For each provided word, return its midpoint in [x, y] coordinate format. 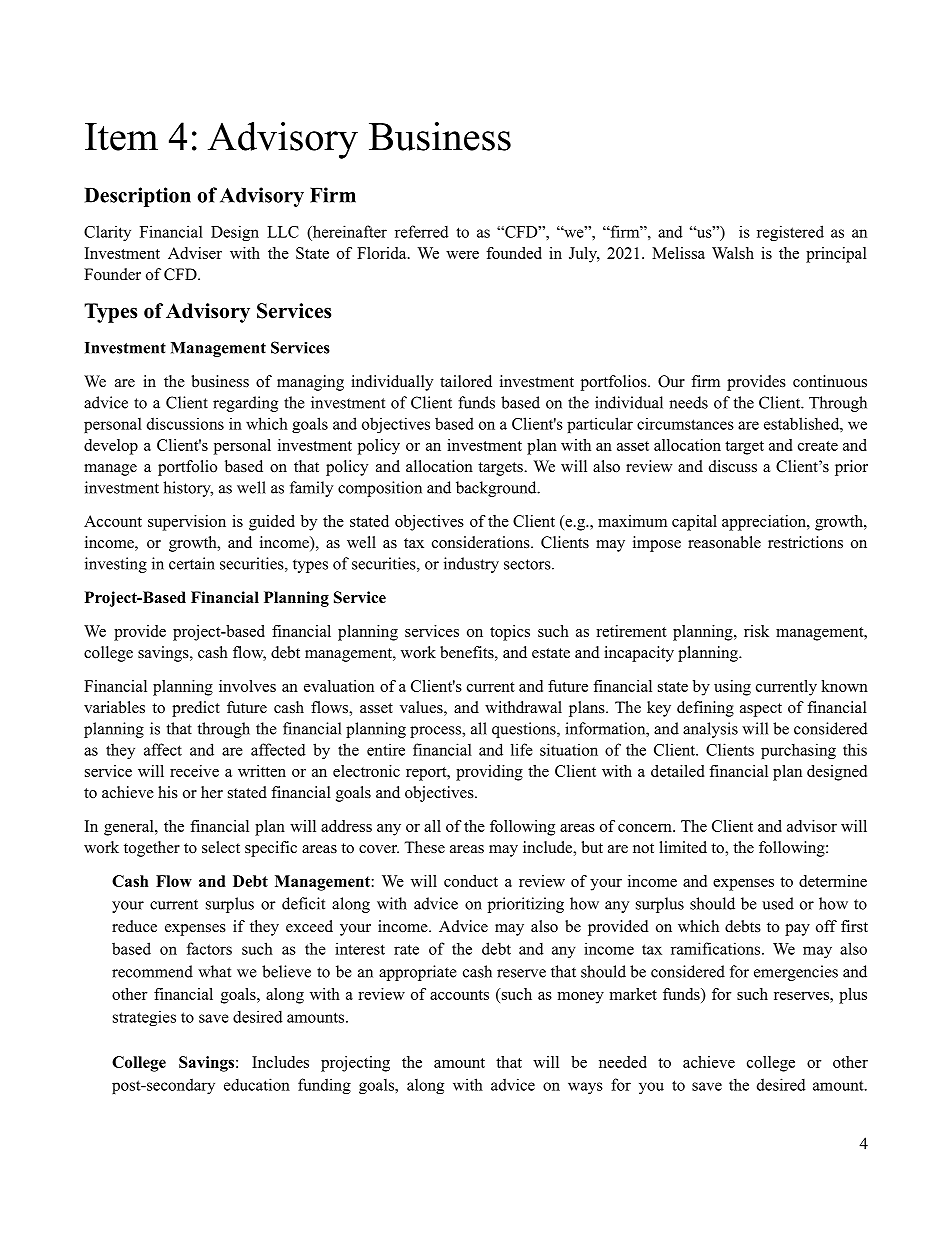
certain [192, 563]
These [424, 847]
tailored [466, 381]
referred [422, 231]
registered [790, 233]
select [221, 847]
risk [756, 631]
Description [138, 197]
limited [683, 847]
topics [510, 633]
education [257, 1084]
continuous [830, 381]
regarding [245, 404]
